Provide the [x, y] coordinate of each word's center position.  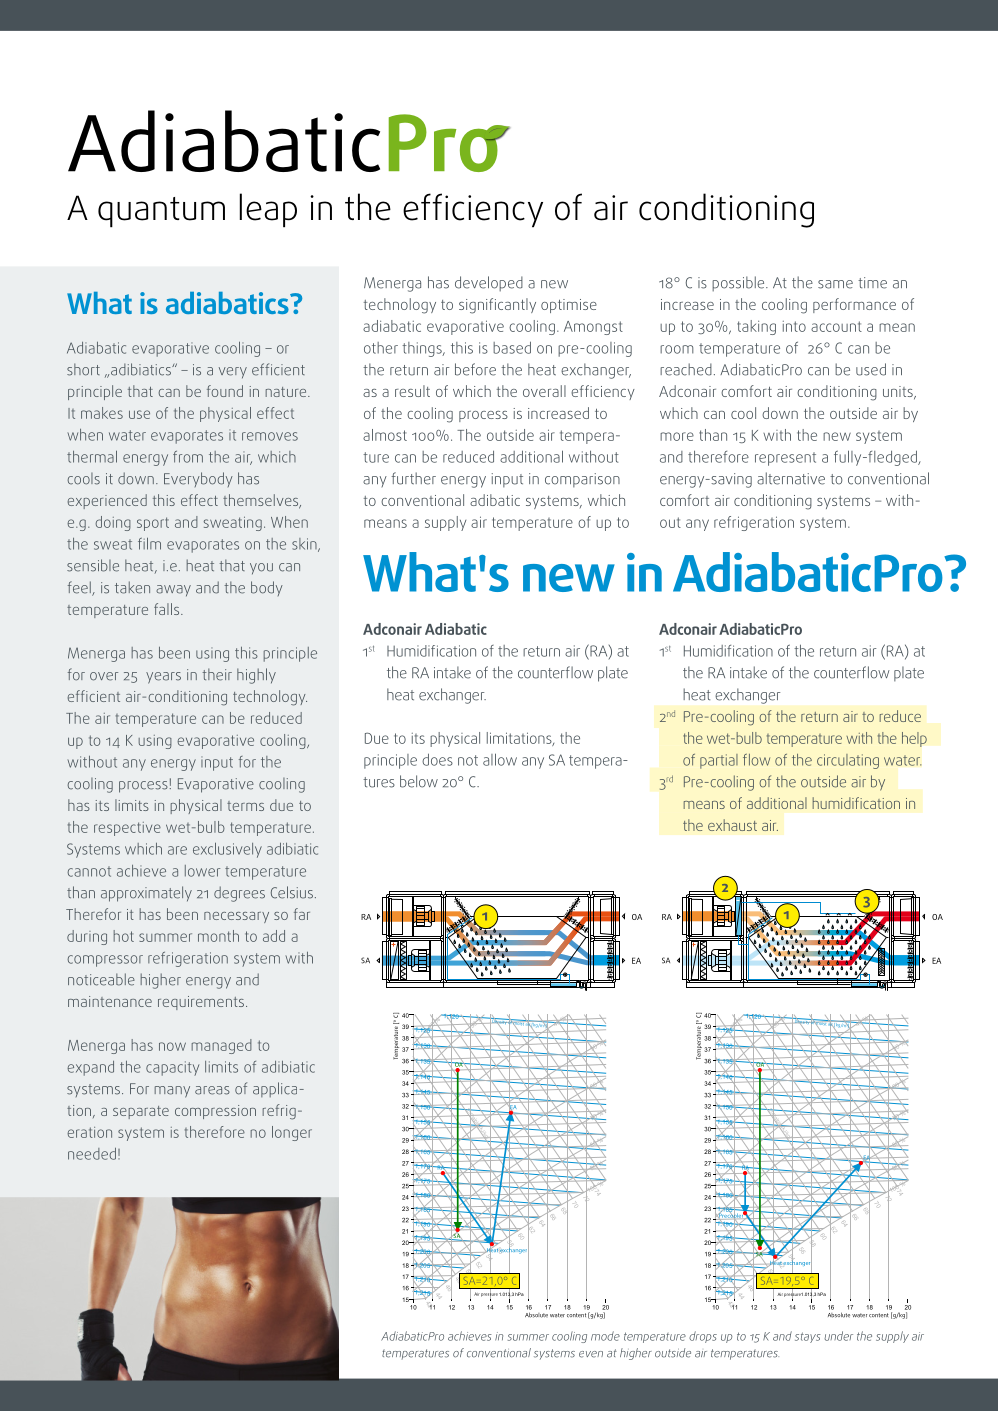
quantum [161, 212]
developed [489, 284]
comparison [582, 480]
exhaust [732, 825]
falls [168, 609]
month [218, 936]
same [835, 284]
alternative [791, 478]
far [302, 914]
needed [92, 1154]
